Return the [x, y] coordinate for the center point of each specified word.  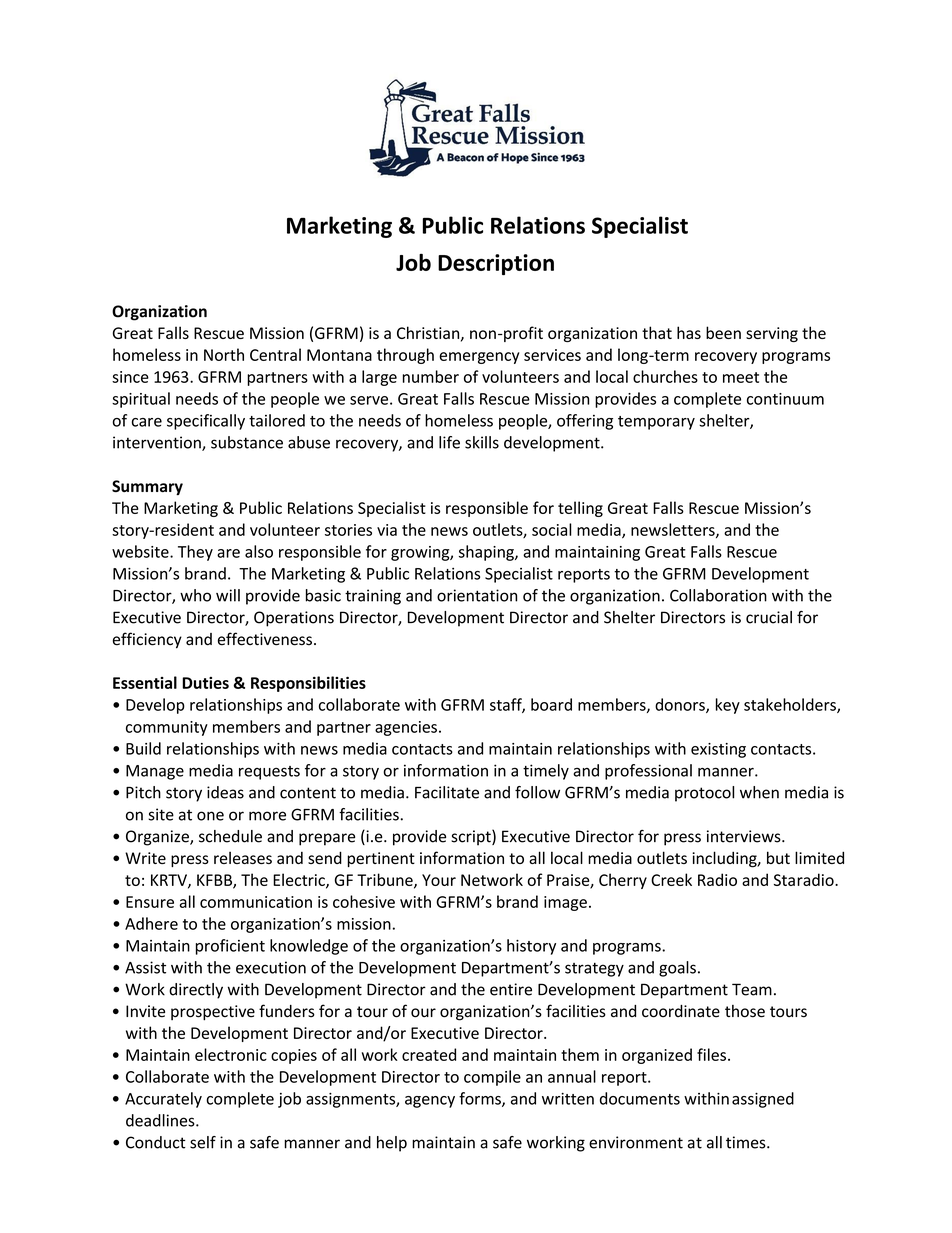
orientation [477, 595]
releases [243, 857]
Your [439, 880]
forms [481, 1099]
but [778, 857]
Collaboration [718, 595]
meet [741, 377]
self [203, 1142]
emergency [479, 358]
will [228, 595]
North [224, 354]
